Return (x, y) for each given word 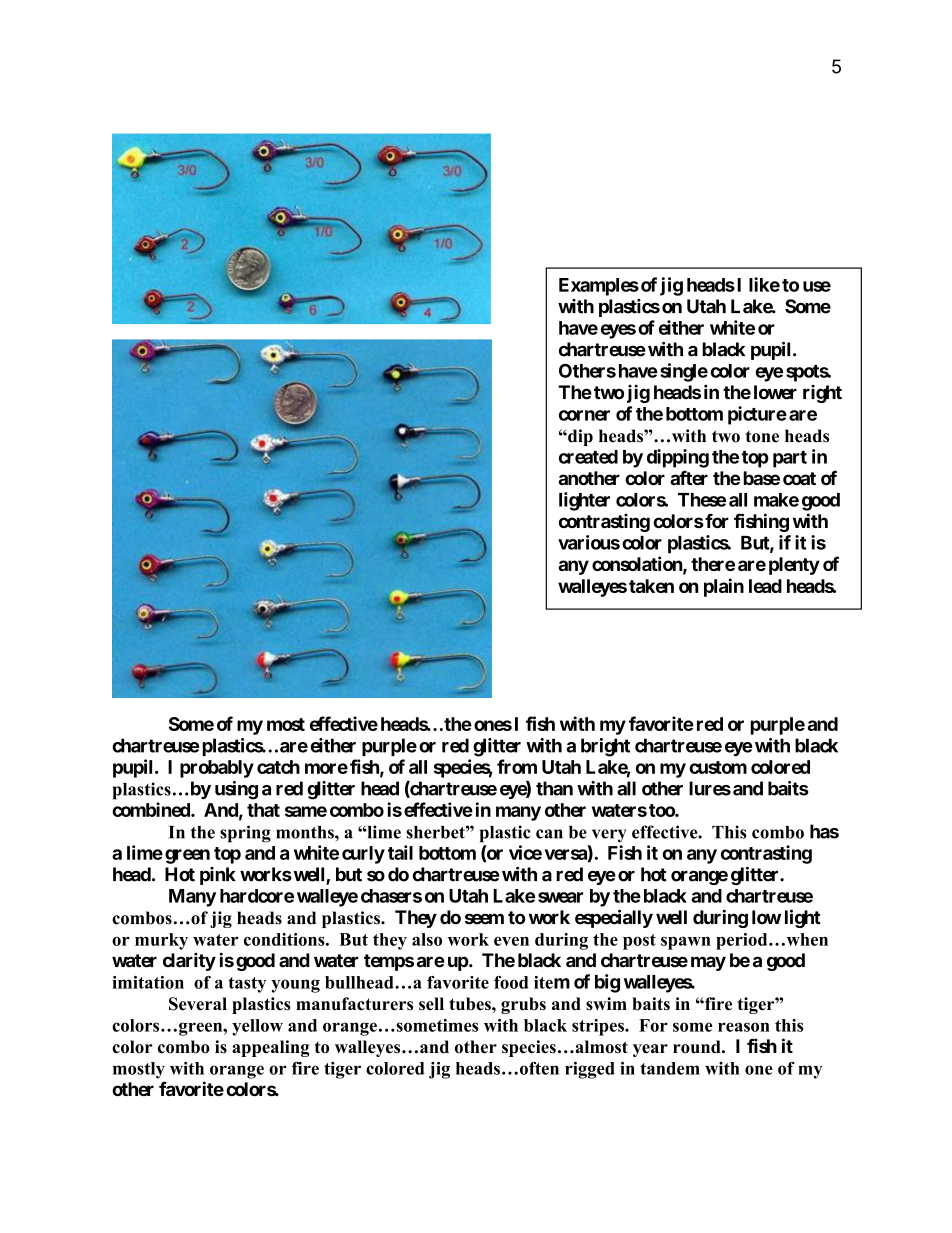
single (684, 372)
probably (217, 769)
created (588, 457)
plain (724, 587)
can (549, 834)
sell (431, 1004)
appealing (271, 1048)
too (662, 810)
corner (584, 415)
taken (651, 586)
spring (245, 834)
